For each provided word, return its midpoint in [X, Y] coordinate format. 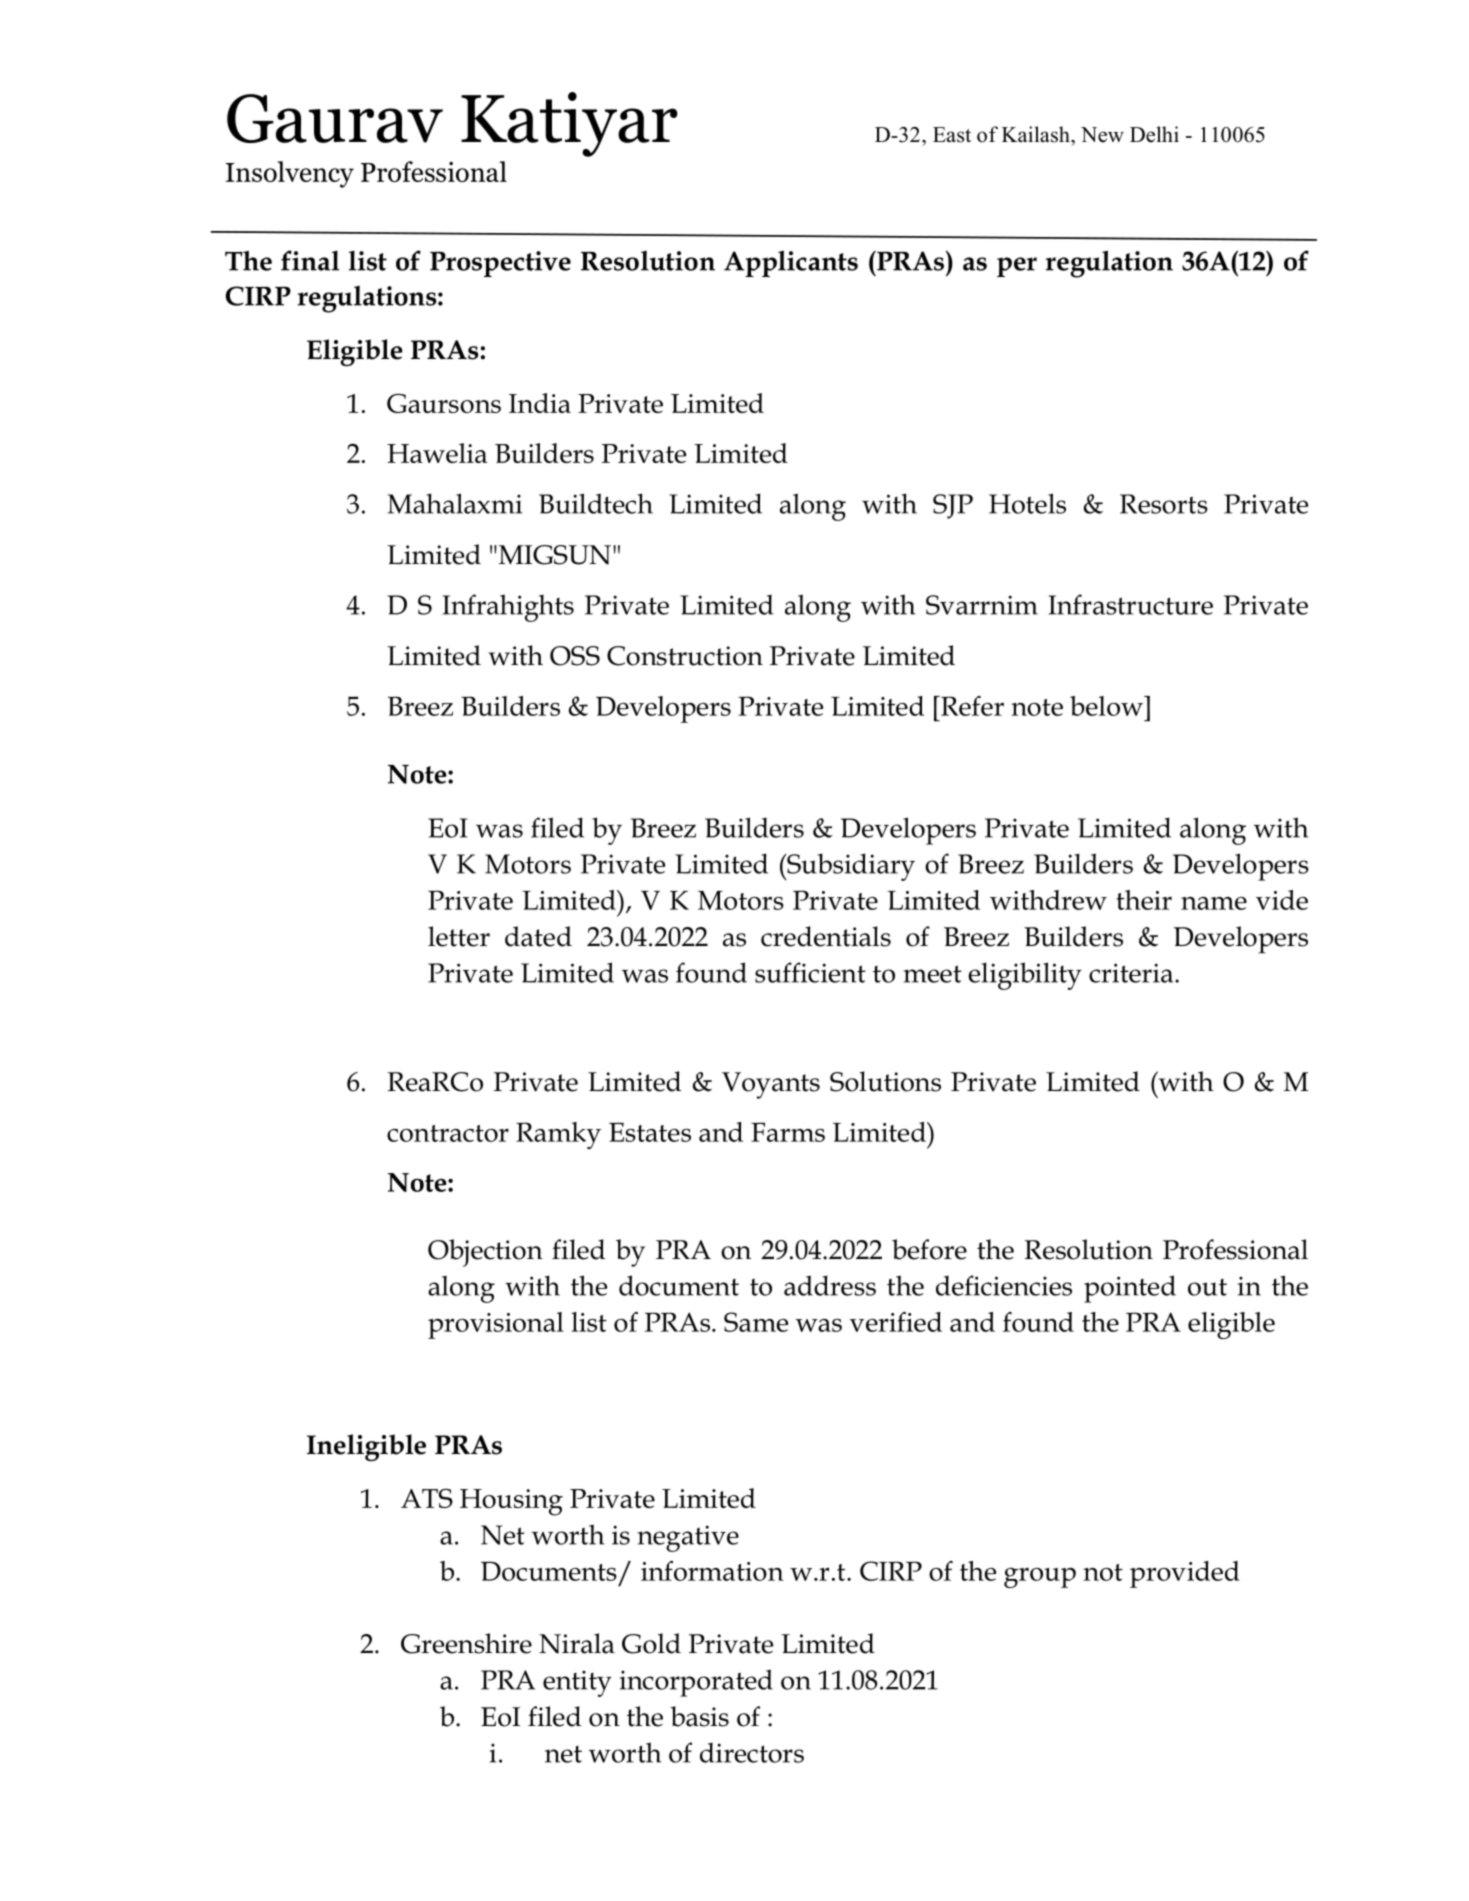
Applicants [791, 263]
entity [577, 1683]
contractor [448, 1133]
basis [699, 1716]
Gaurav [335, 118]
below [1107, 706]
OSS [575, 656]
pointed [1130, 1289]
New [1102, 135]
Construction [685, 656]
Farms [788, 1132]
